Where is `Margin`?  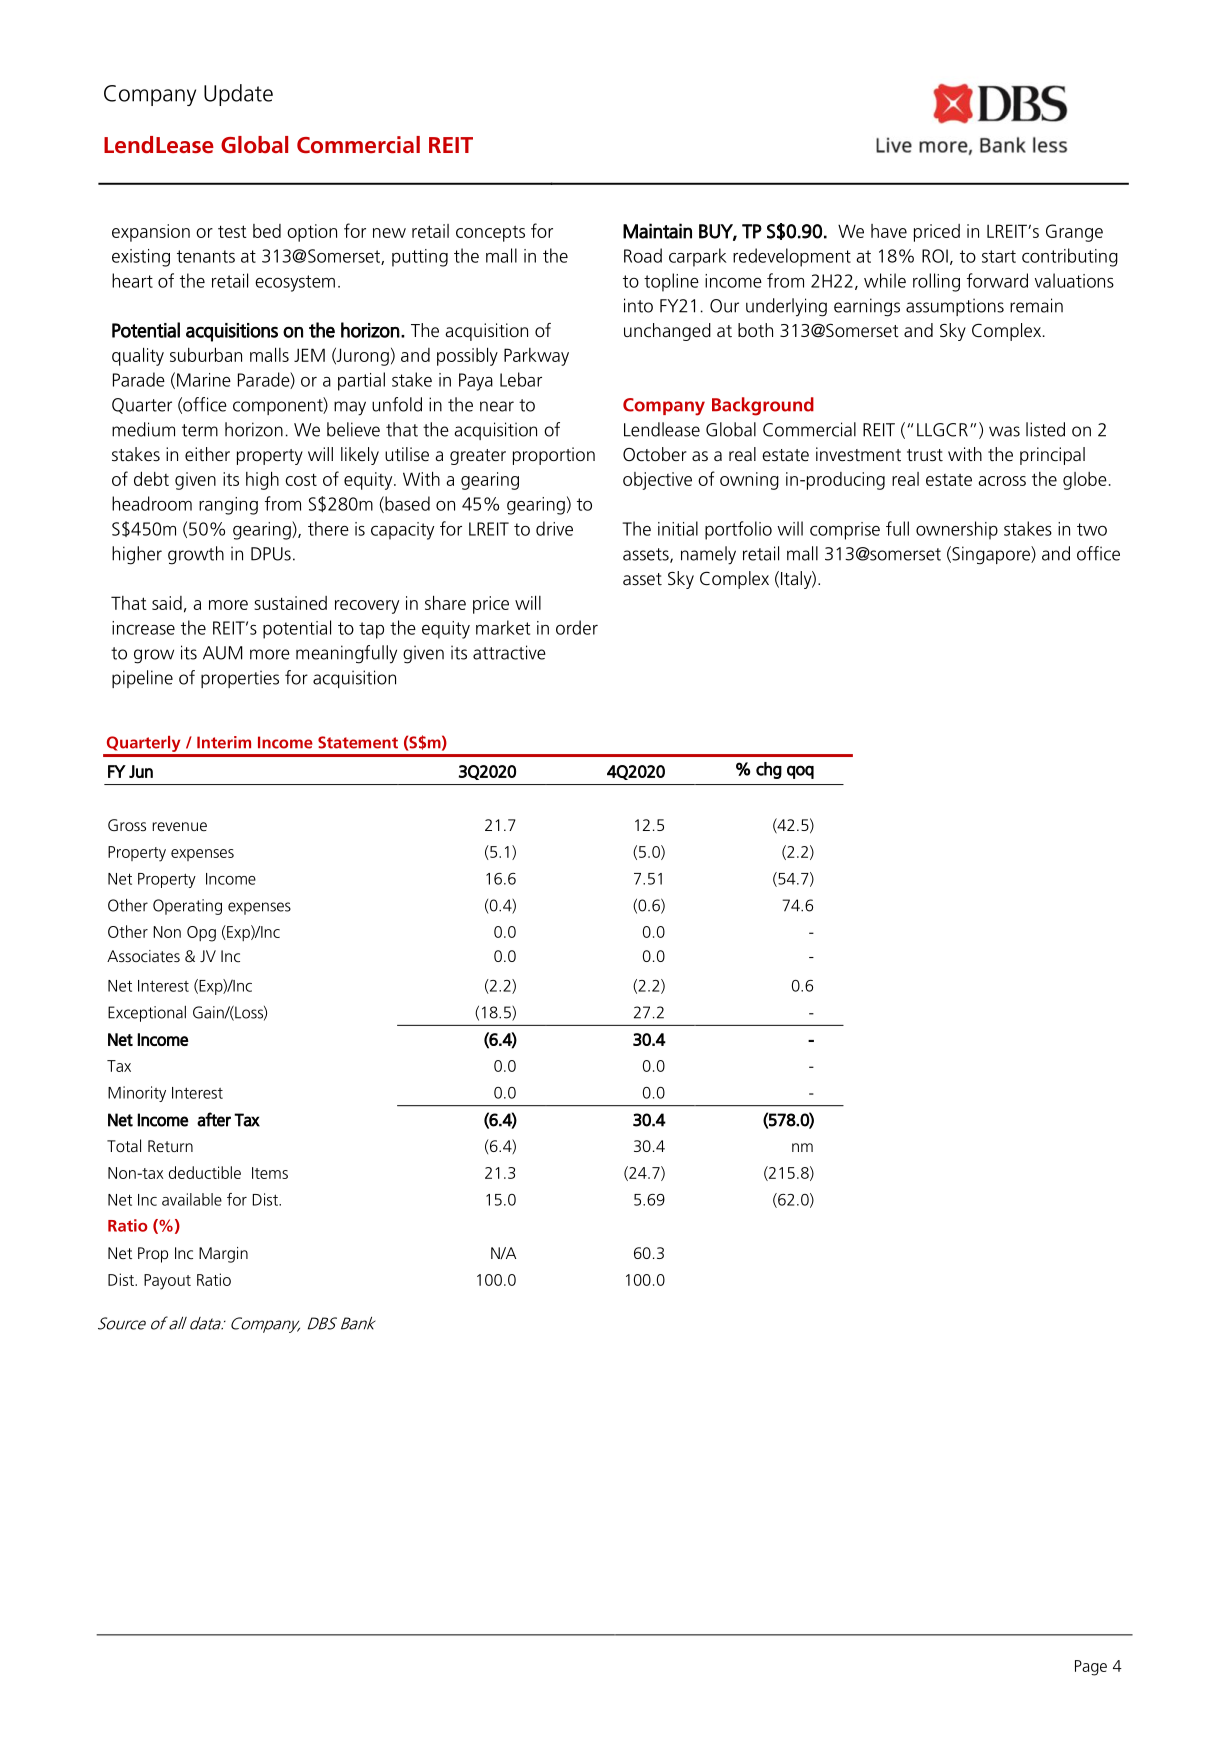 Margin is located at coordinates (223, 1255).
